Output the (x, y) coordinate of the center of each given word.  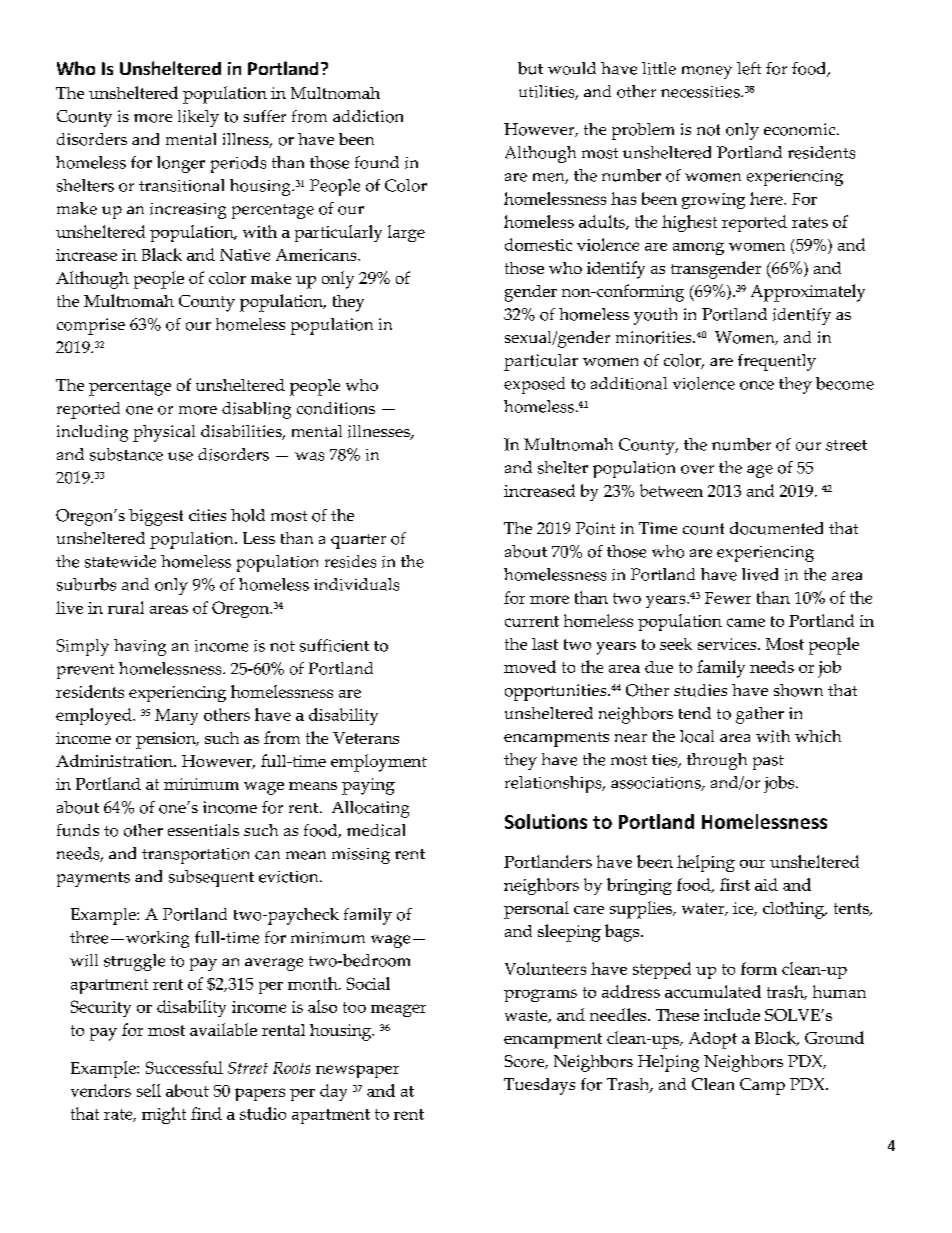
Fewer (728, 598)
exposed (534, 385)
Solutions (546, 821)
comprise (91, 326)
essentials (203, 830)
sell (149, 1090)
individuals (356, 584)
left (749, 68)
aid (766, 884)
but (530, 68)
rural (126, 607)
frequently (777, 362)
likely (198, 118)
